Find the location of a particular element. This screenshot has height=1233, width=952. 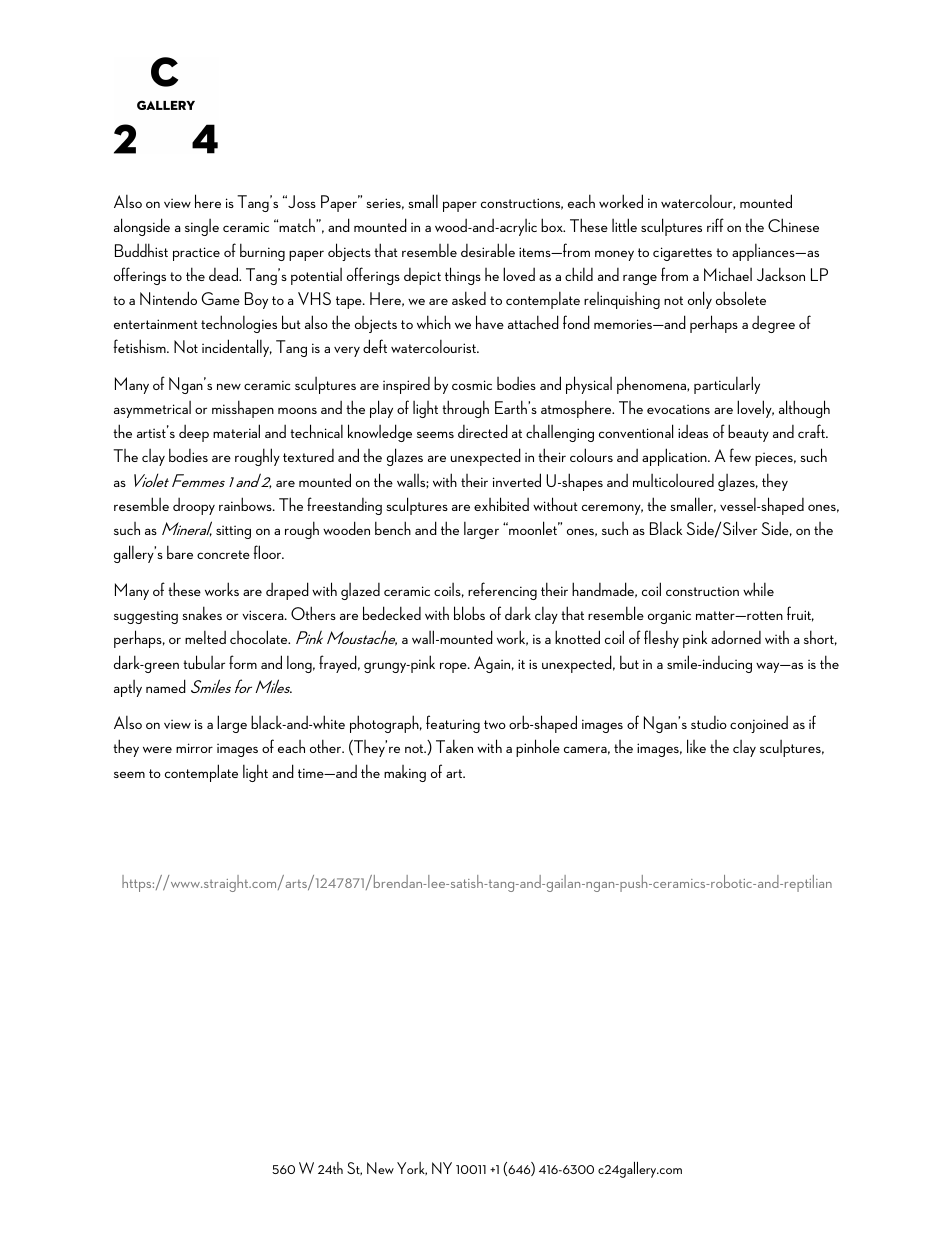

riff is located at coordinates (715, 225).
